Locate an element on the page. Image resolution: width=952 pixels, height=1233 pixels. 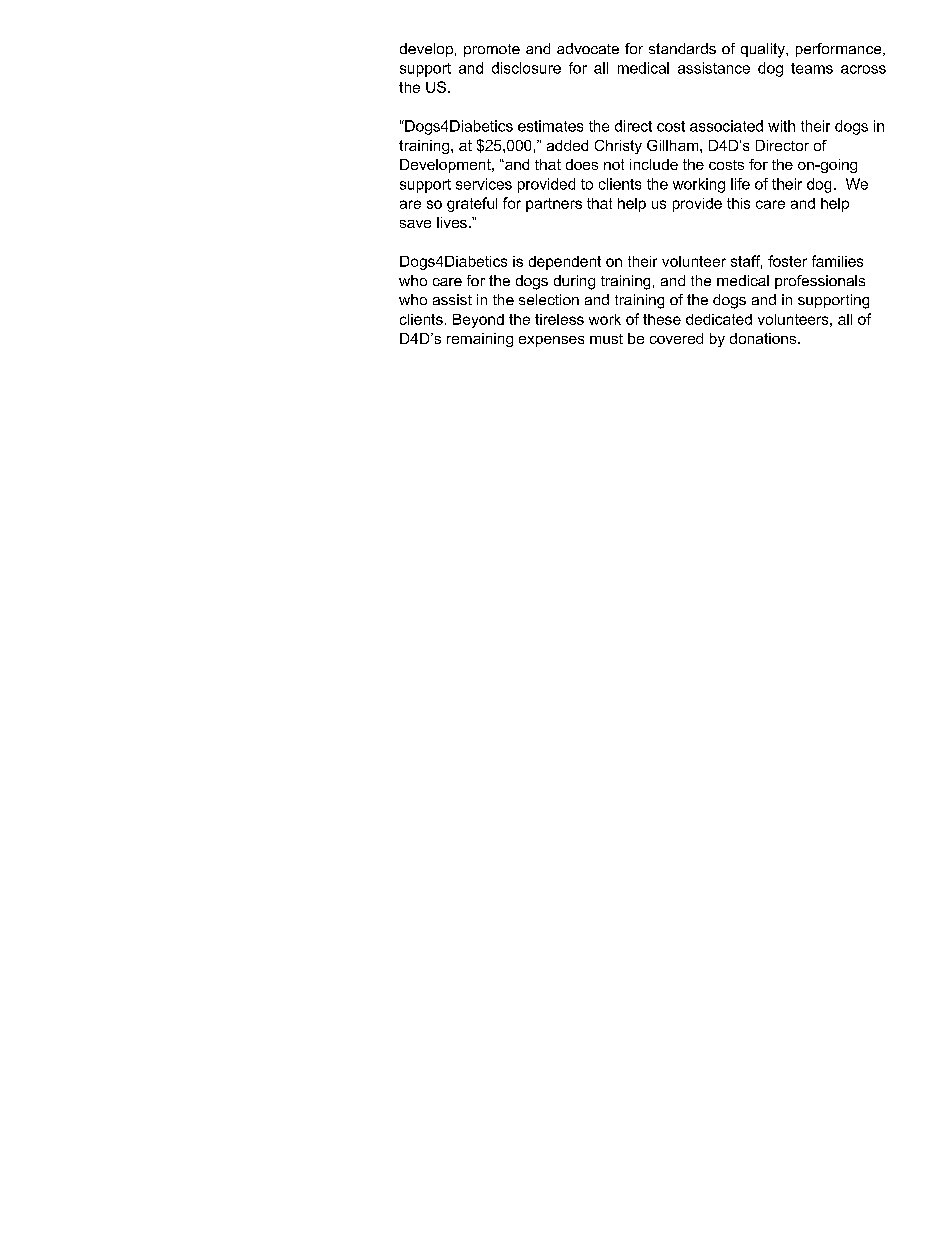
standards is located at coordinates (682, 48).
